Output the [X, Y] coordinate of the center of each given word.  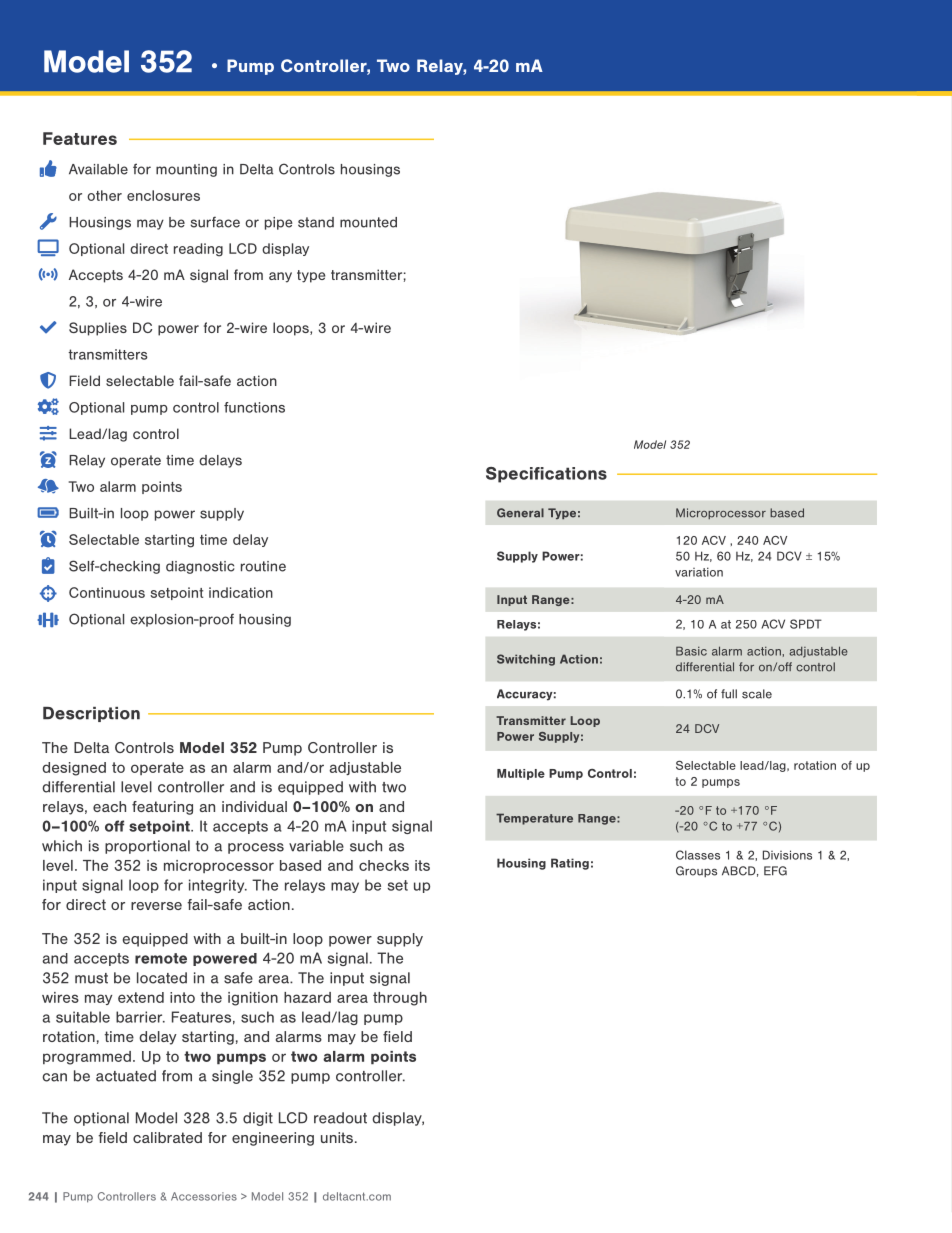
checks [384, 865]
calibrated [167, 1137]
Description [91, 714]
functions [254, 407]
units [337, 1137]
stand [316, 222]
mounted [368, 222]
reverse [156, 906]
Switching [526, 660]
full [729, 694]
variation [699, 572]
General [520, 513]
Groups [696, 872]
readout [340, 1118]
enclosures [163, 195]
